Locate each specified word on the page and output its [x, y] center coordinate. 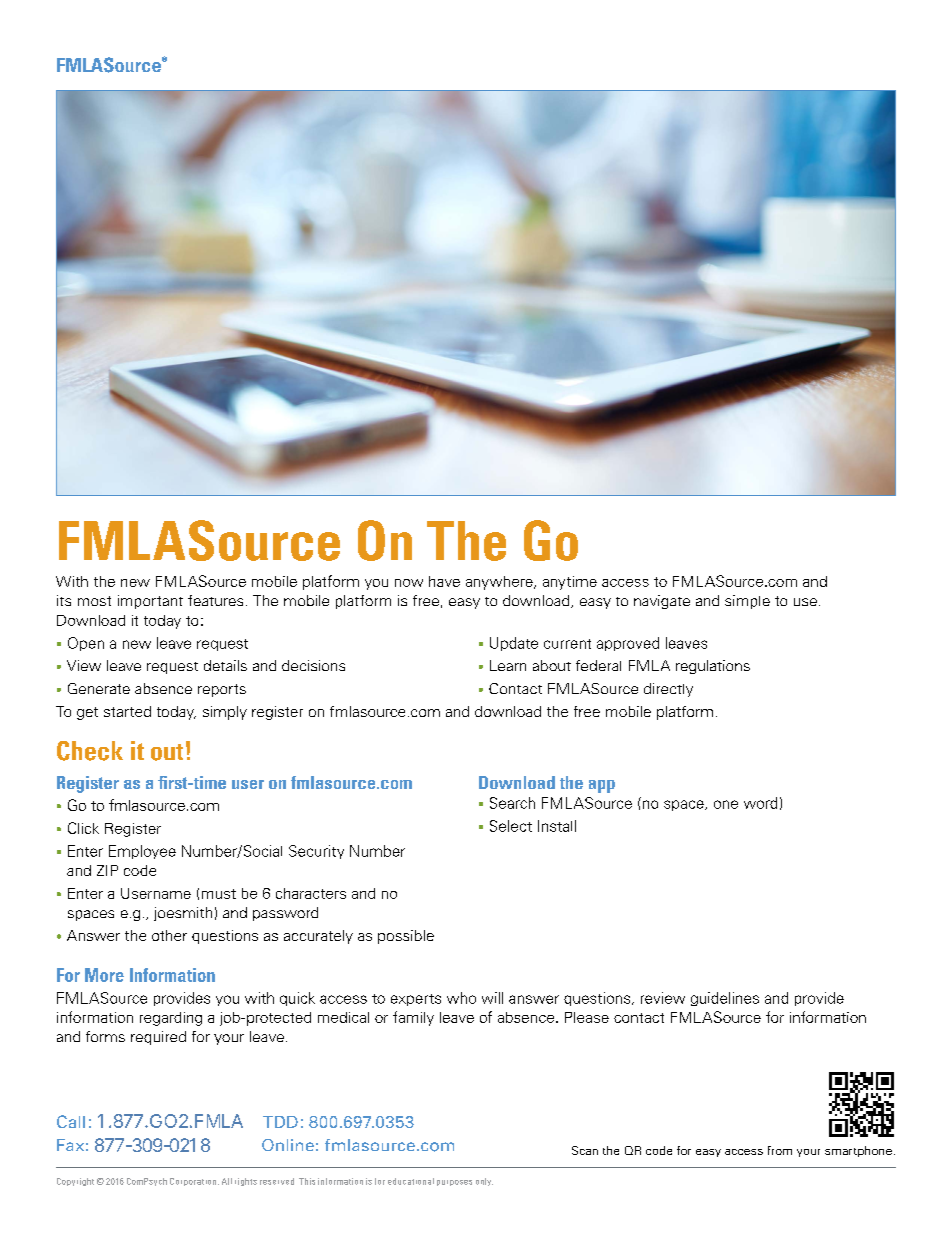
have [444, 581]
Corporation [194, 1182]
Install [557, 826]
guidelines [725, 999]
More [104, 975]
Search [512, 803]
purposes [454, 1183]
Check [90, 751]
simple [747, 602]
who [461, 998]
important [150, 602]
